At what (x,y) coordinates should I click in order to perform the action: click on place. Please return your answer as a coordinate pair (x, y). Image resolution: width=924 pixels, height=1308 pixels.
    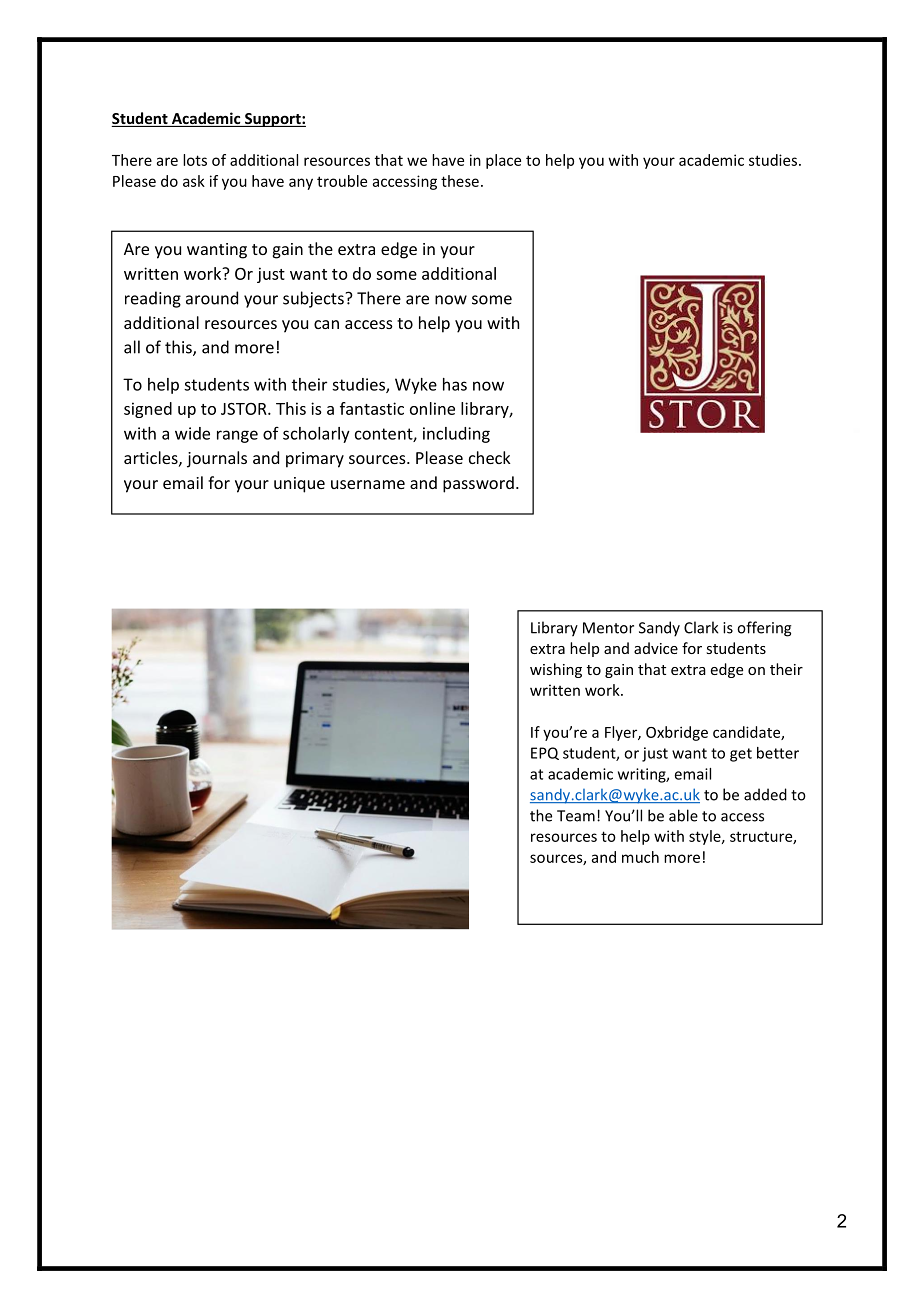
    Looking at the image, I should click on (503, 161).
